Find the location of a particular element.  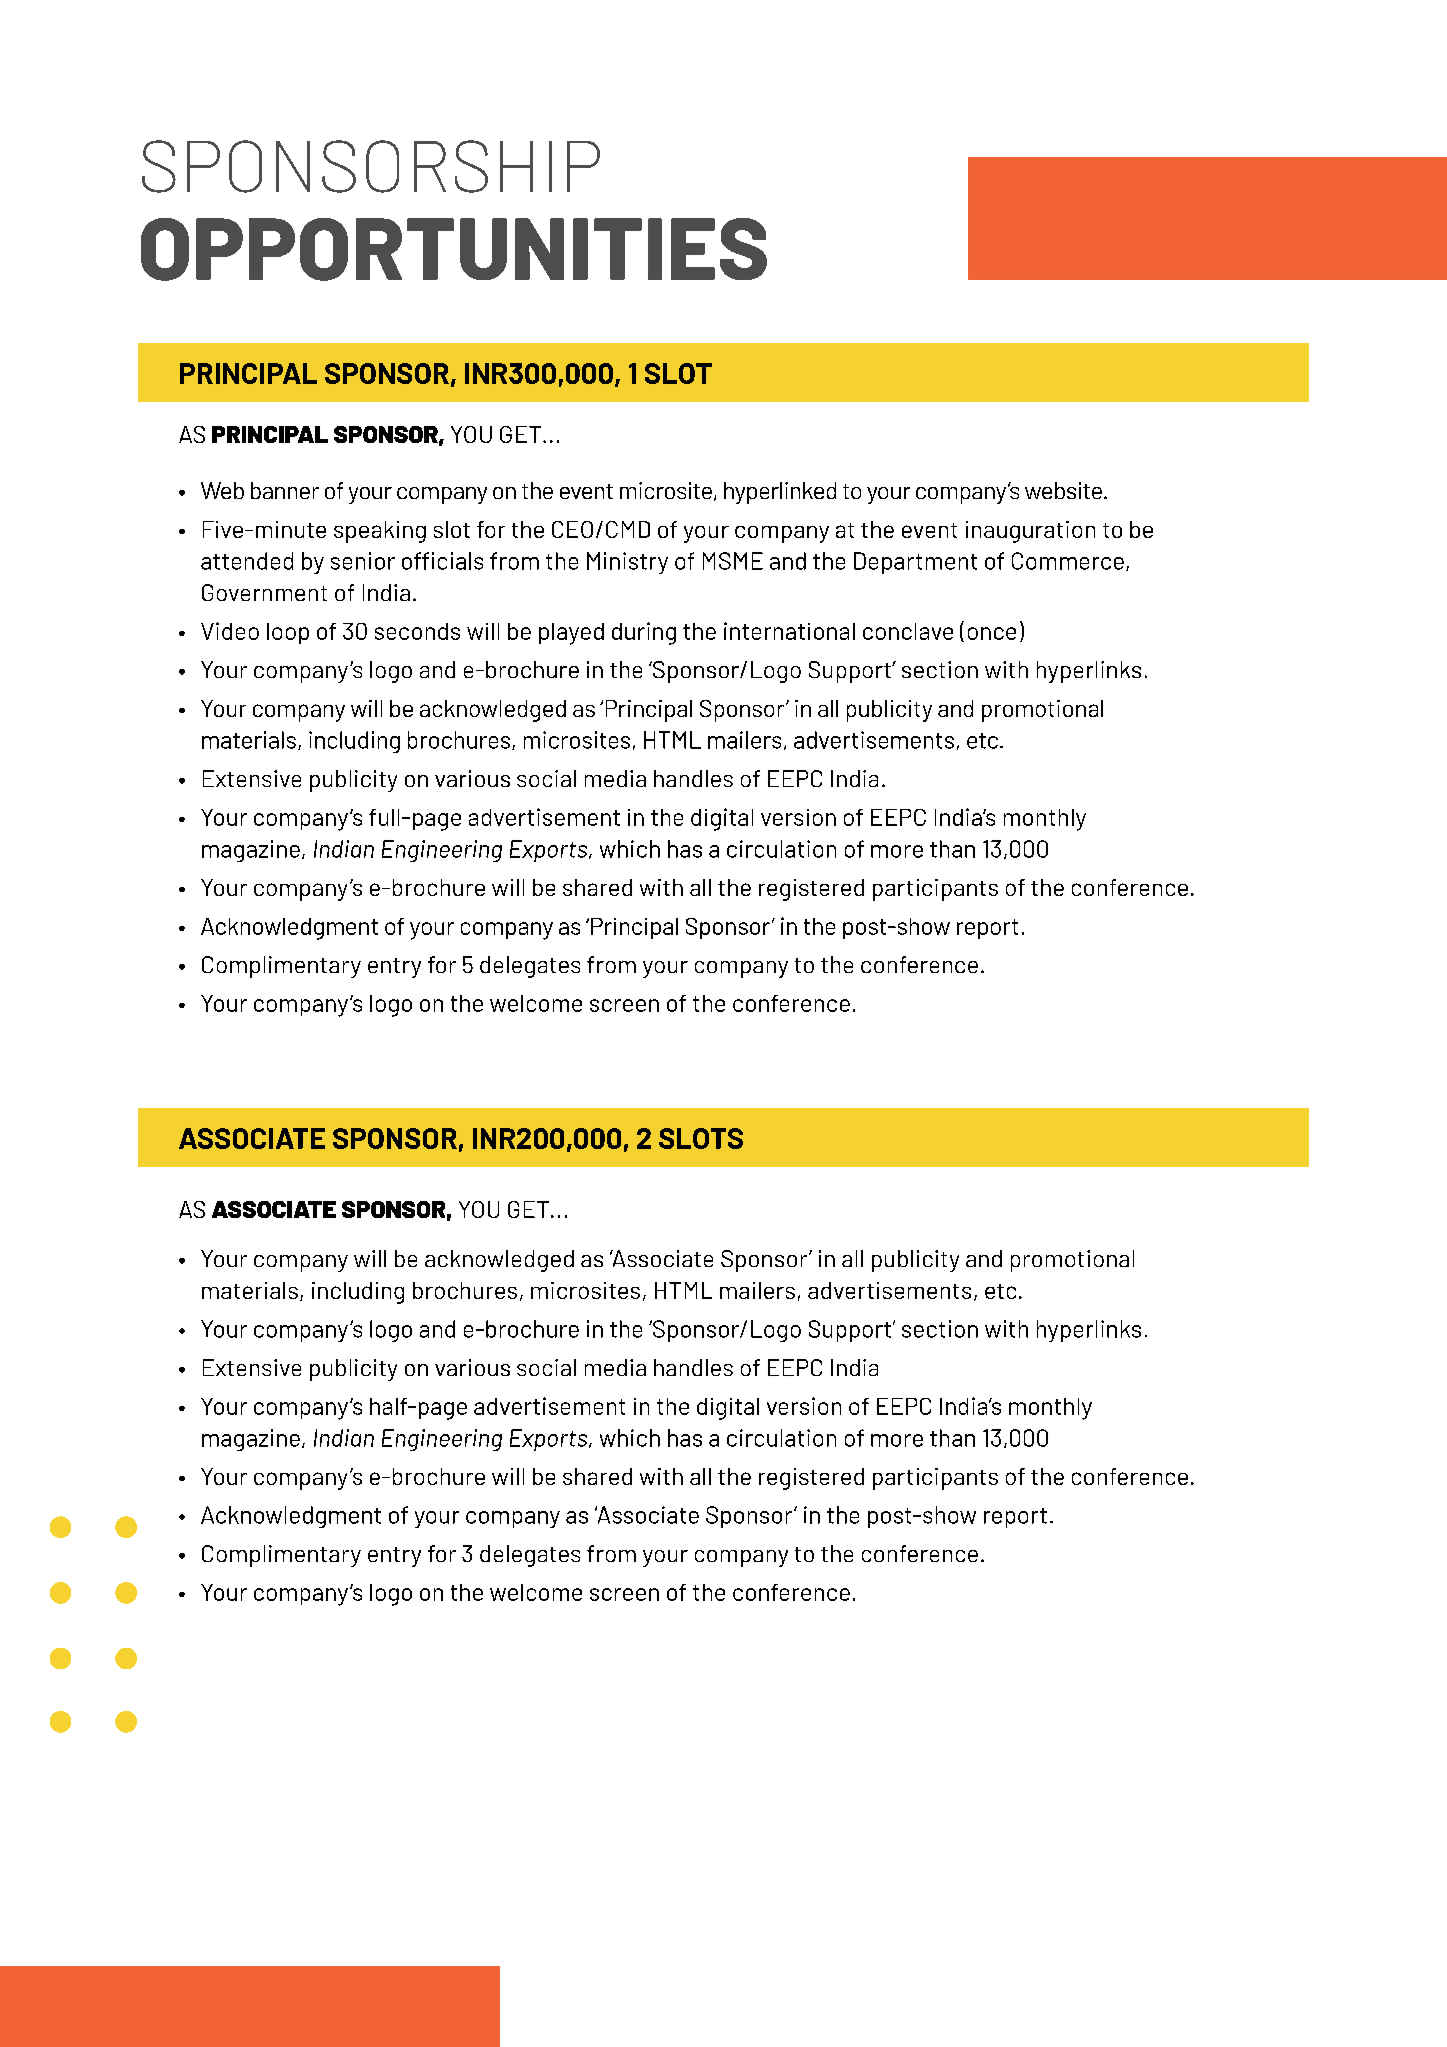

OPPORTUNITIES is located at coordinates (454, 249).
